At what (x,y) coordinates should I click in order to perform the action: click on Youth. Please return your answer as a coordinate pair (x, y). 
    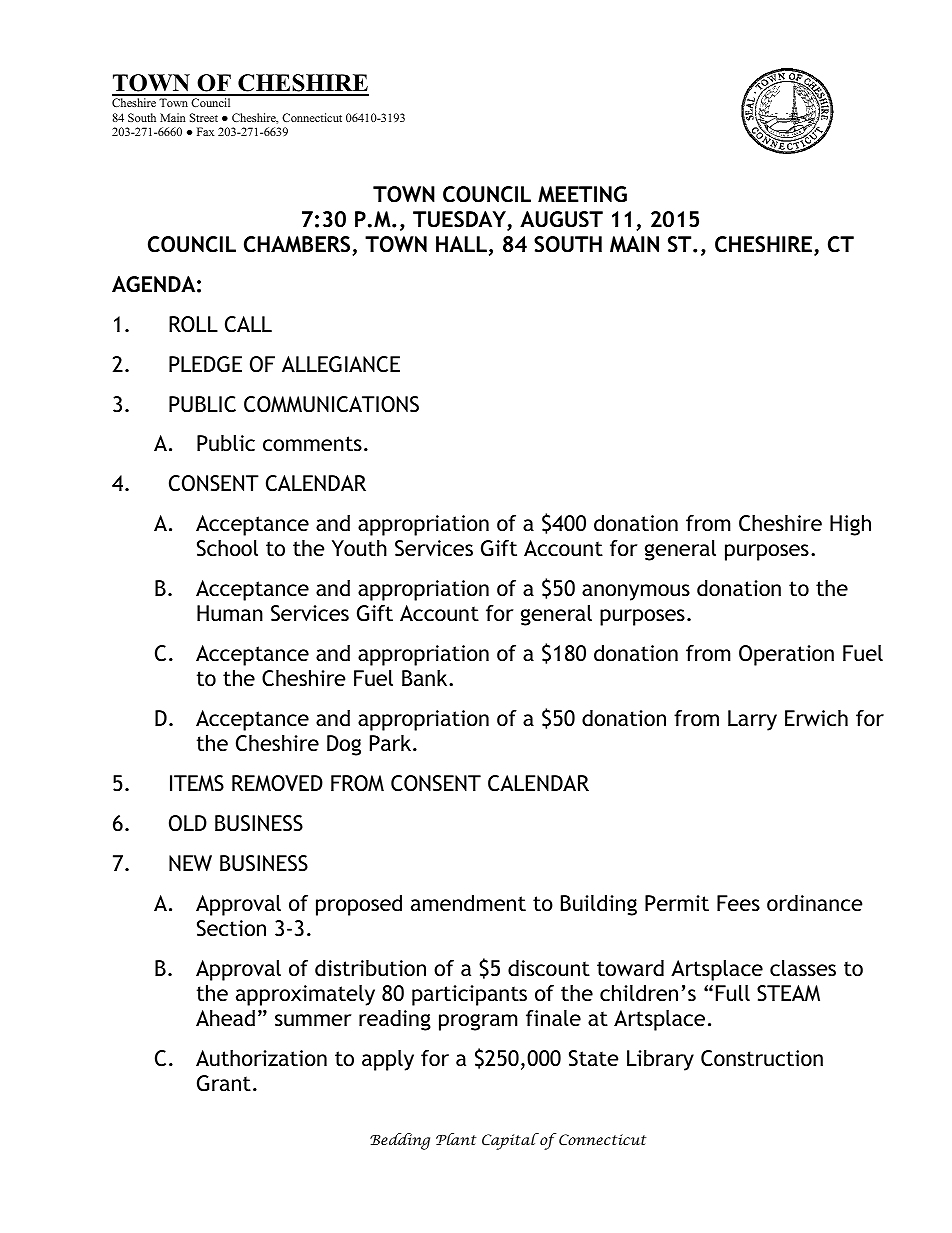
    Looking at the image, I should click on (359, 548).
